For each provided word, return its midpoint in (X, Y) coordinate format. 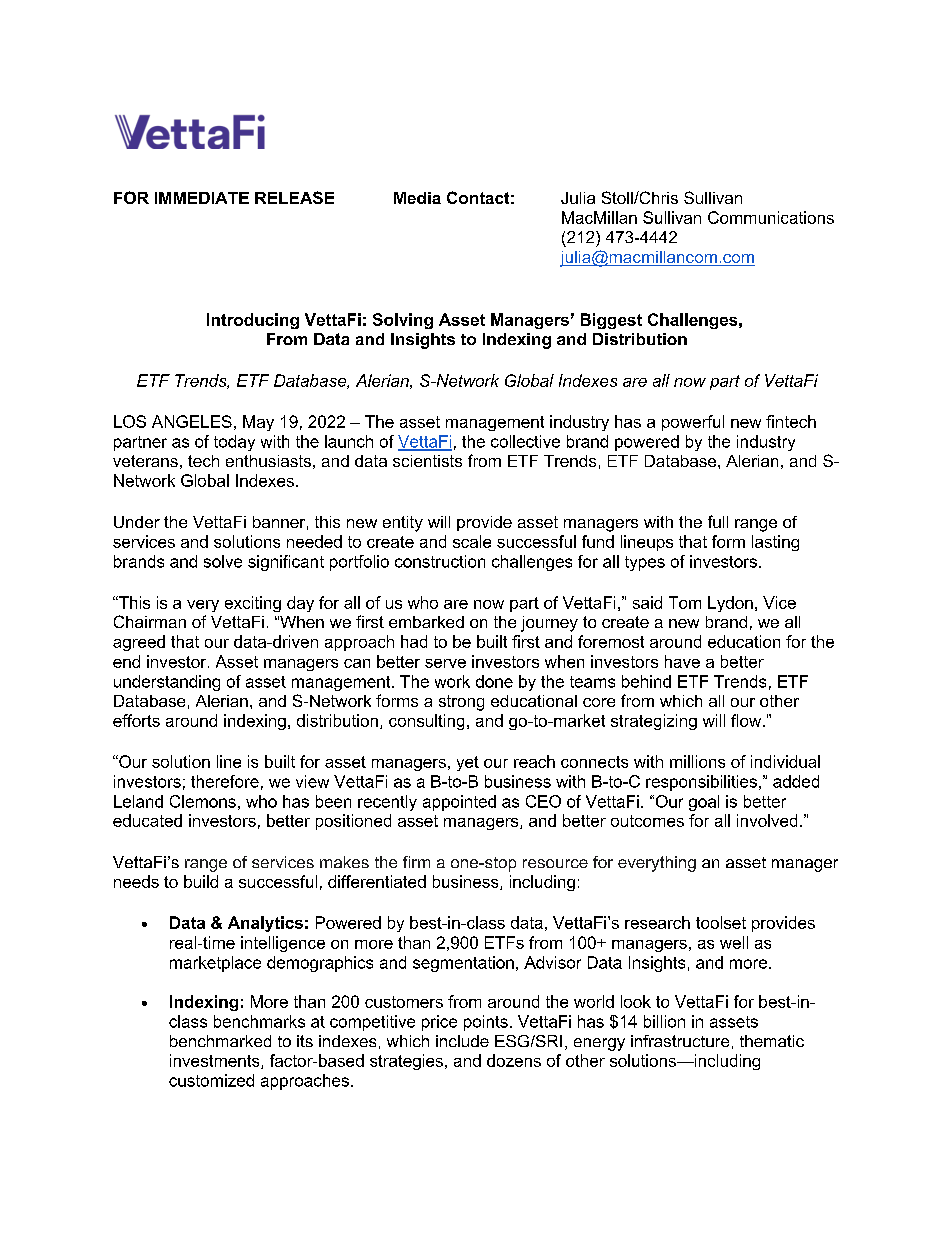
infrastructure (680, 1041)
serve (445, 663)
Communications (771, 217)
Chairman (150, 621)
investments (216, 1061)
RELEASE (294, 197)
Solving (403, 321)
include (462, 1041)
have (682, 661)
